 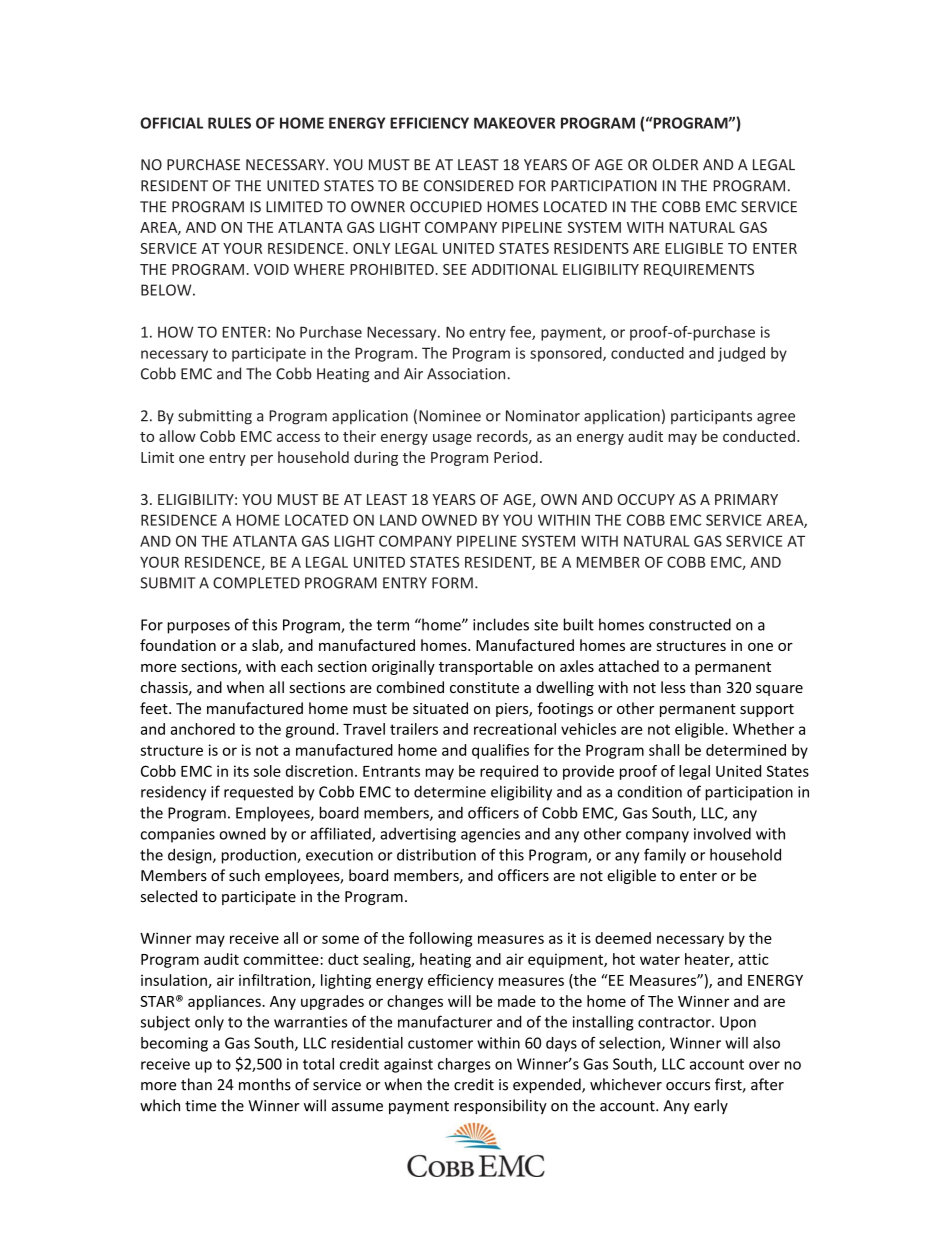 What do you see at coordinates (469, 186) in the screenshot?
I see `CONSIDERED` at bounding box center [469, 186].
